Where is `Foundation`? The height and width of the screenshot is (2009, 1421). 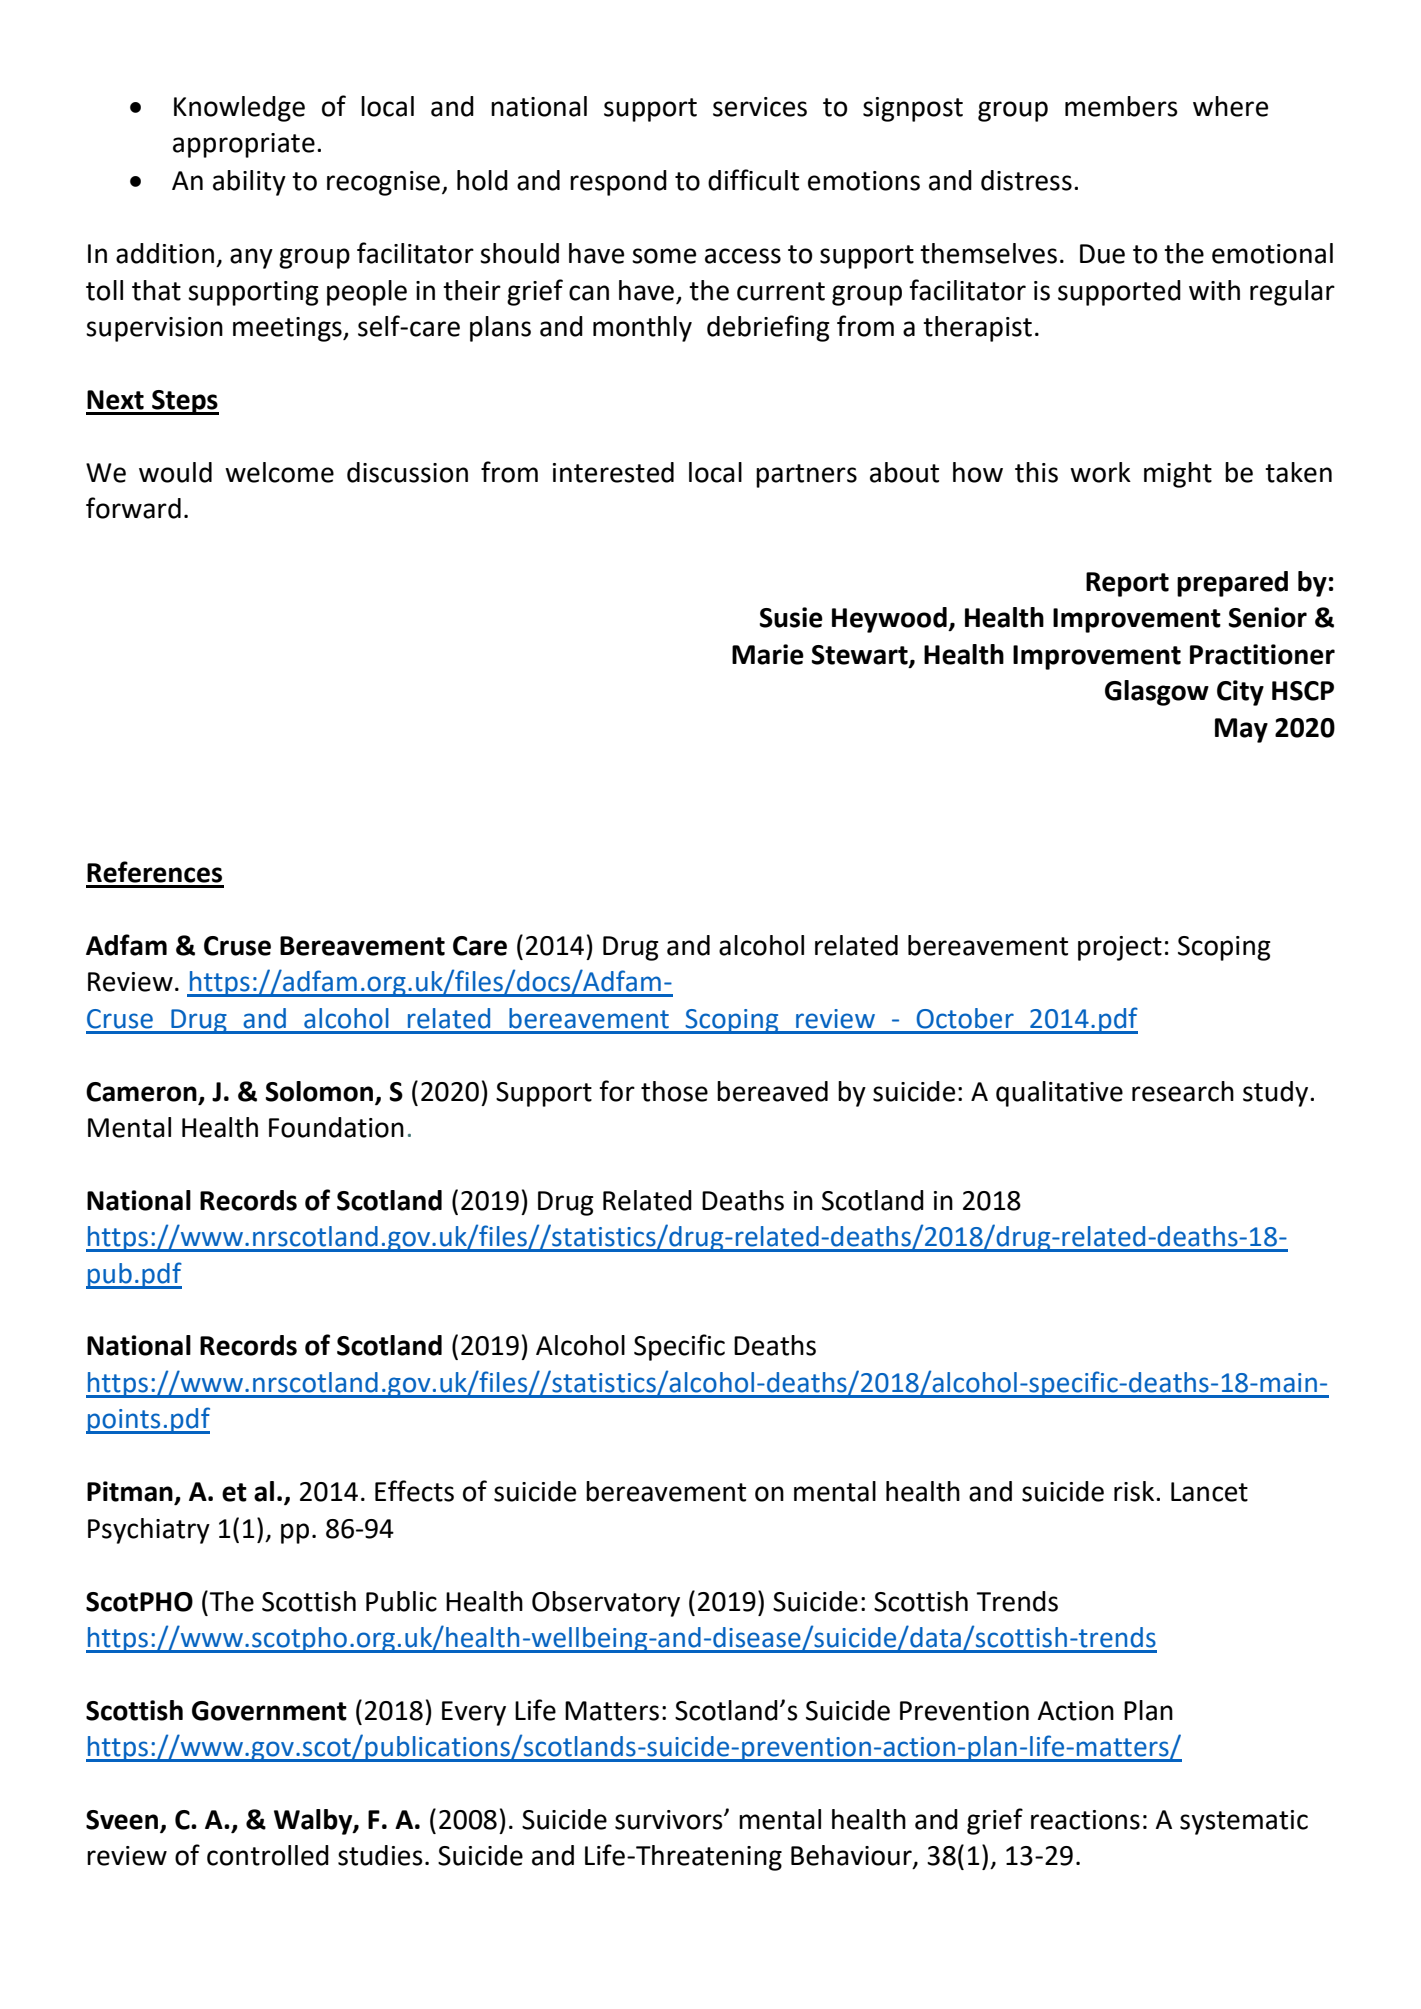 Foundation is located at coordinates (336, 1127).
